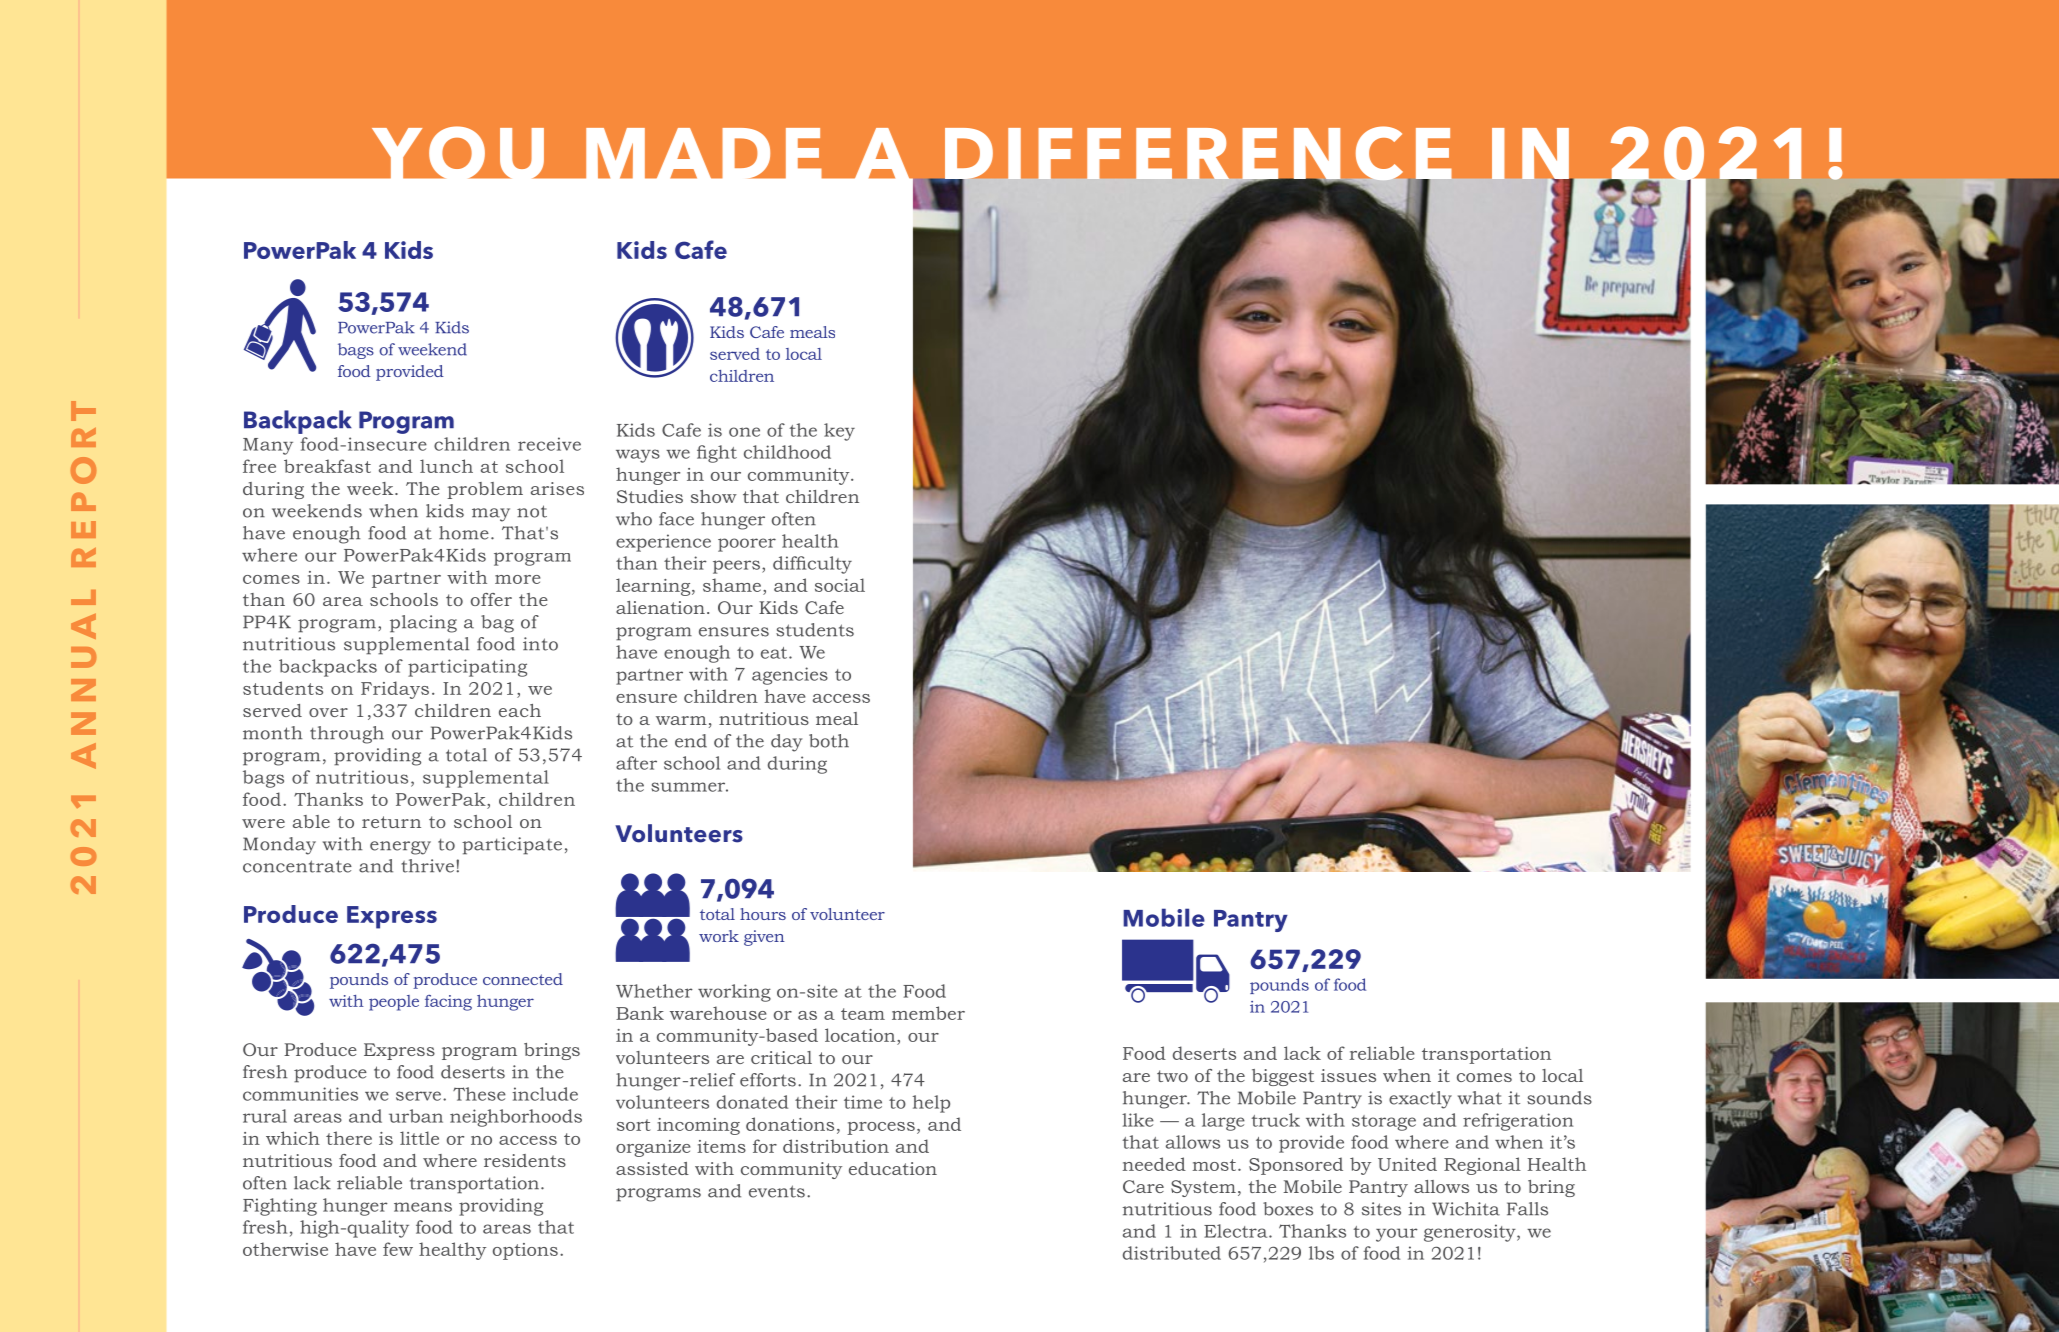 The width and height of the page is (2059, 1332). What do you see at coordinates (829, 741) in the page?
I see `both` at bounding box center [829, 741].
